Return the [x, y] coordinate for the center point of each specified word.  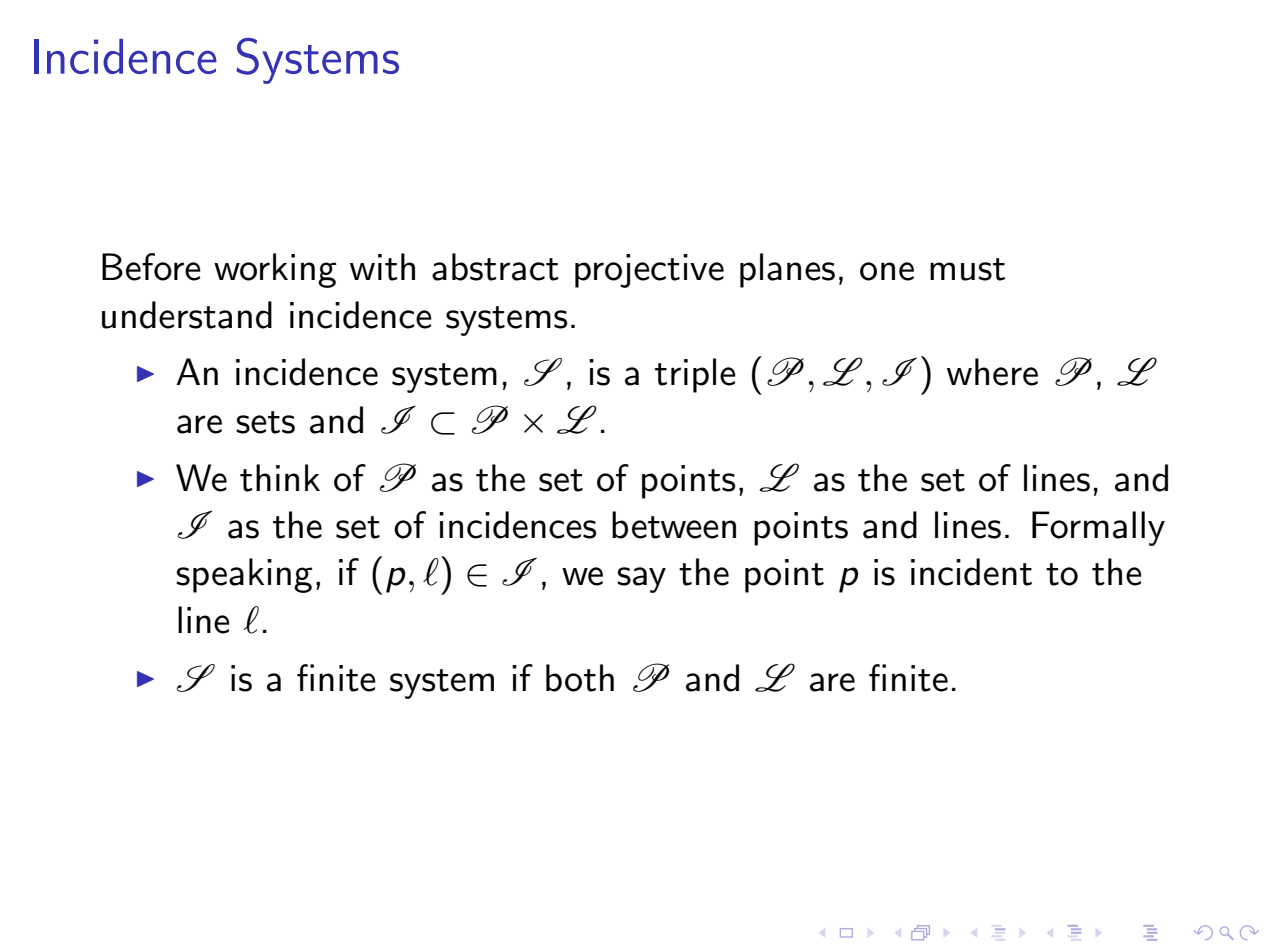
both [580, 678]
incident [971, 572]
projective [649, 271]
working [275, 270]
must [967, 269]
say [641, 580]
